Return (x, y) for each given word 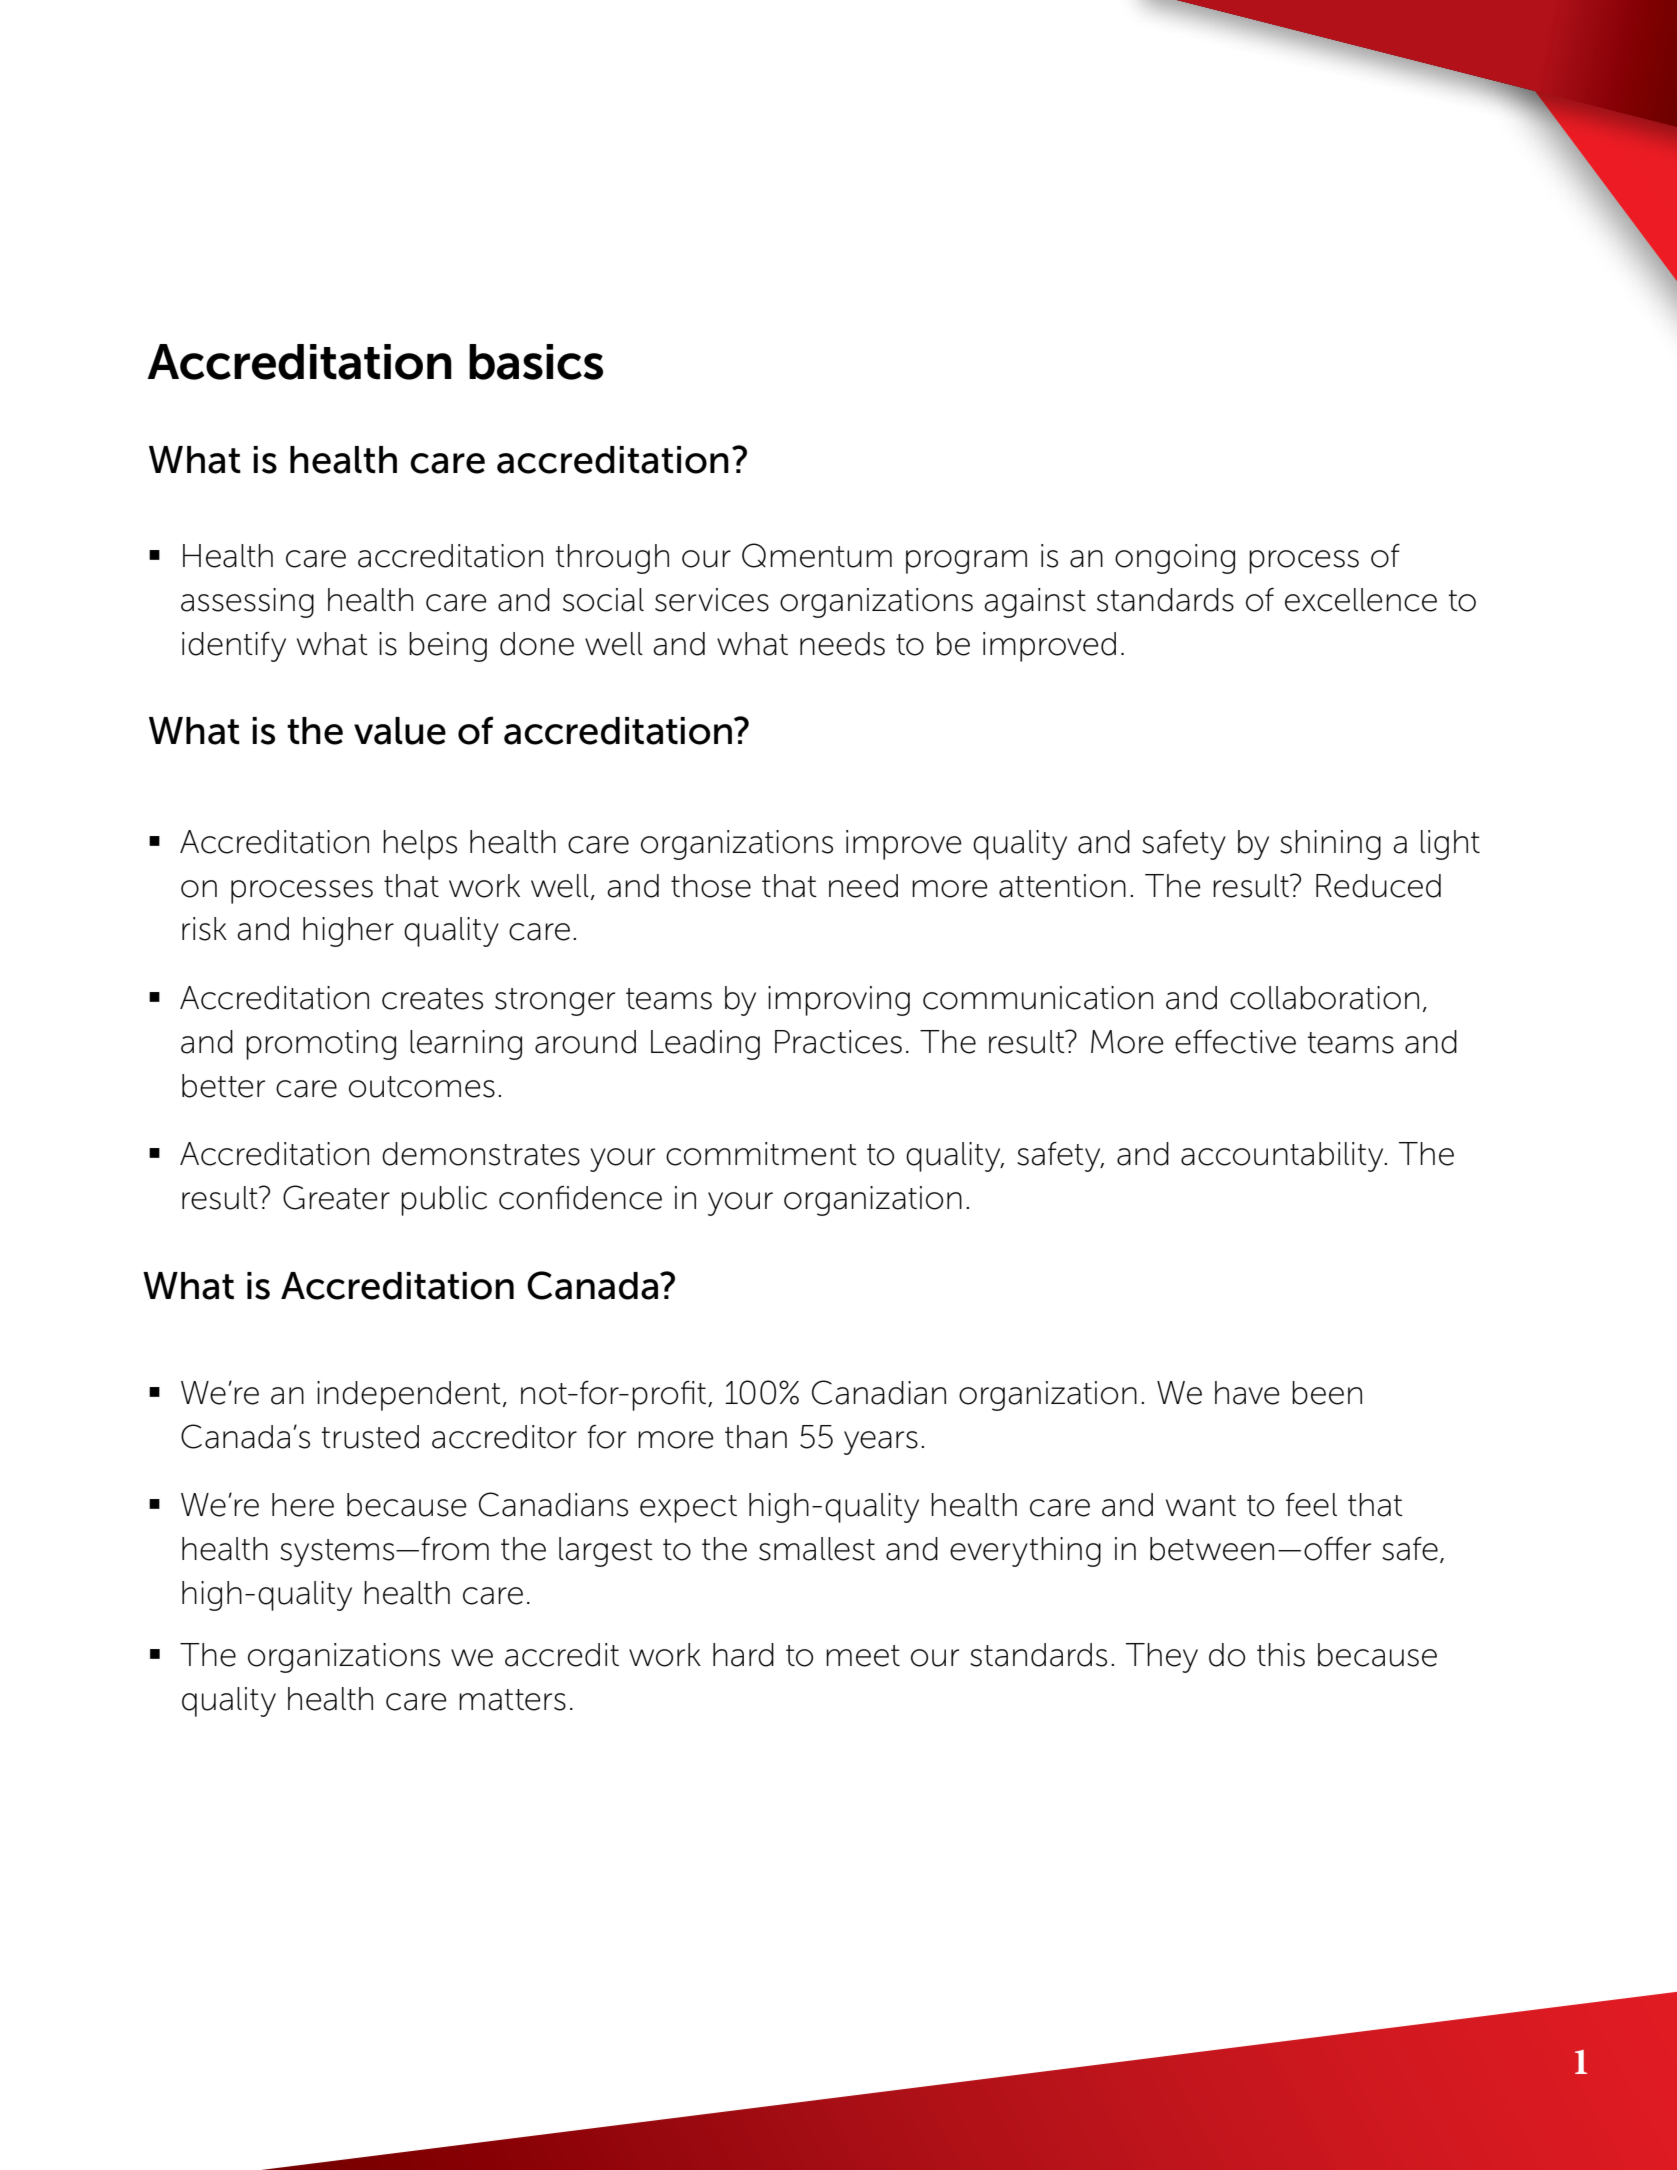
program (966, 562)
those (711, 886)
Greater (336, 1197)
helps (420, 845)
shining (1330, 845)
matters (512, 1700)
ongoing (1175, 559)
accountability (1283, 1157)
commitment (761, 1154)
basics (536, 362)
